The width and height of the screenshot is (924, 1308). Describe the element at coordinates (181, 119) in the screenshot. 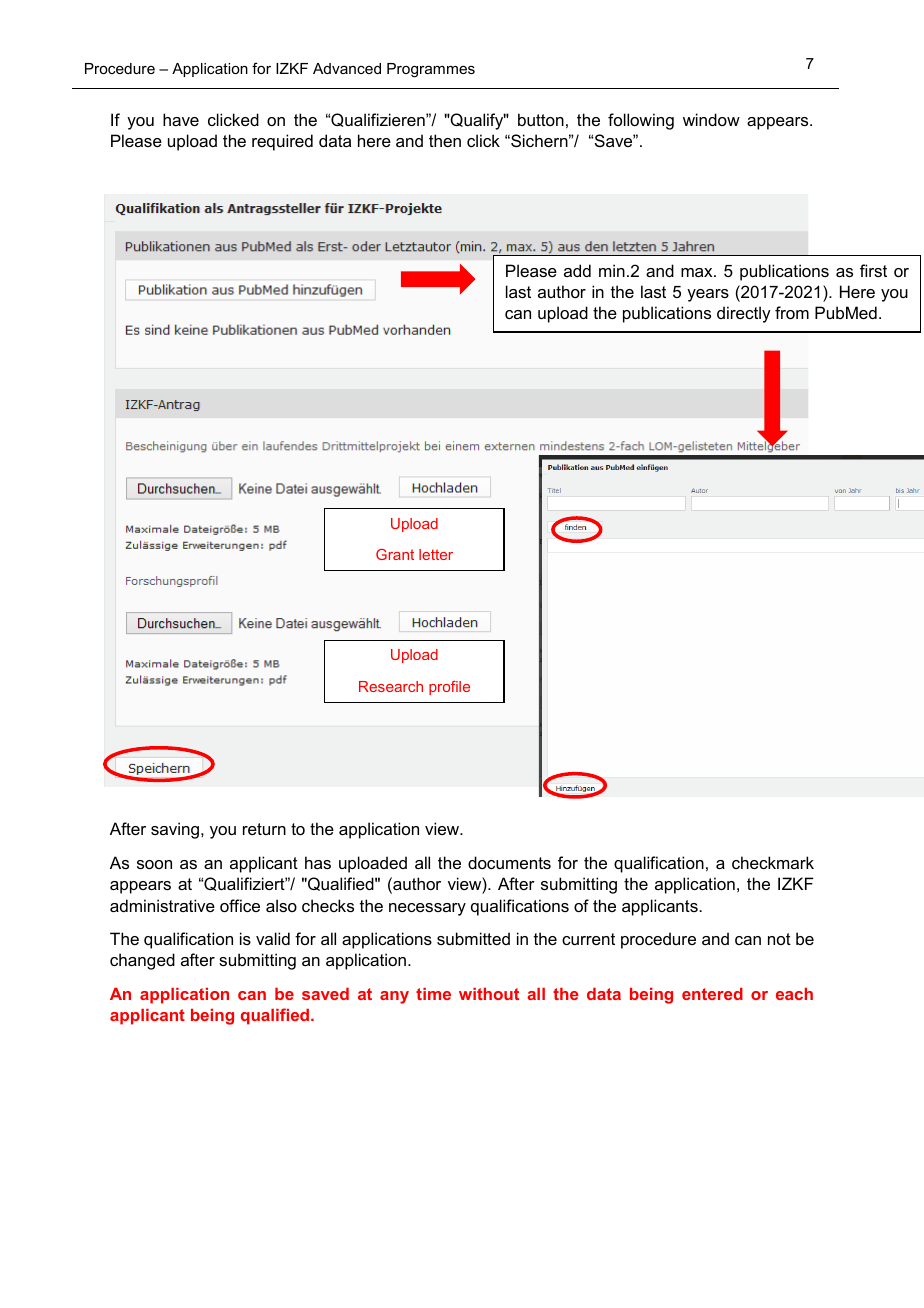

I see `have` at that location.
